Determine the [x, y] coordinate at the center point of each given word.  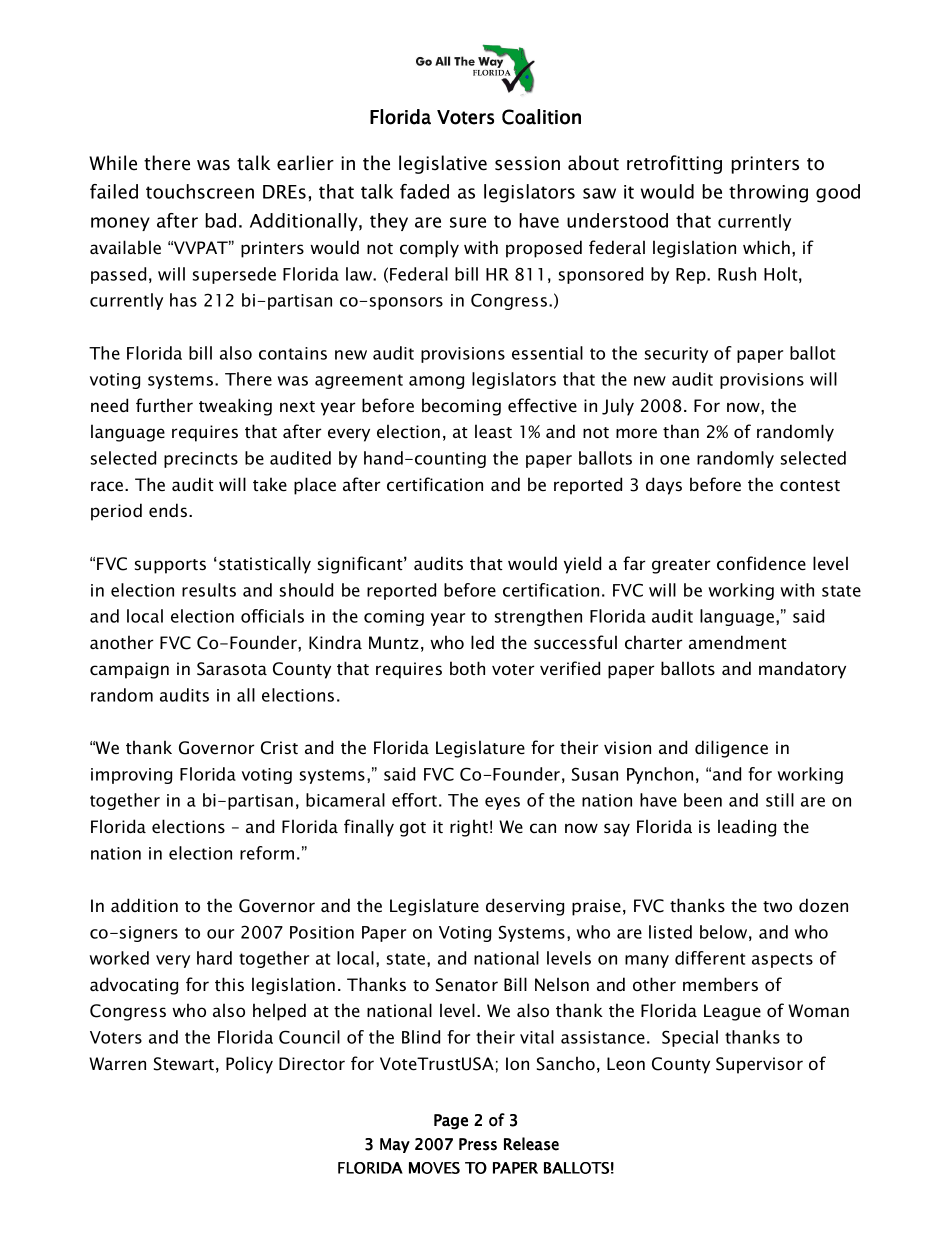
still [780, 800]
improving [131, 776]
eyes [502, 803]
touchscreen [200, 191]
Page [451, 1122]
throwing [768, 193]
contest [810, 486]
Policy [249, 1065]
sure [468, 222]
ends [168, 510]
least [493, 431]
